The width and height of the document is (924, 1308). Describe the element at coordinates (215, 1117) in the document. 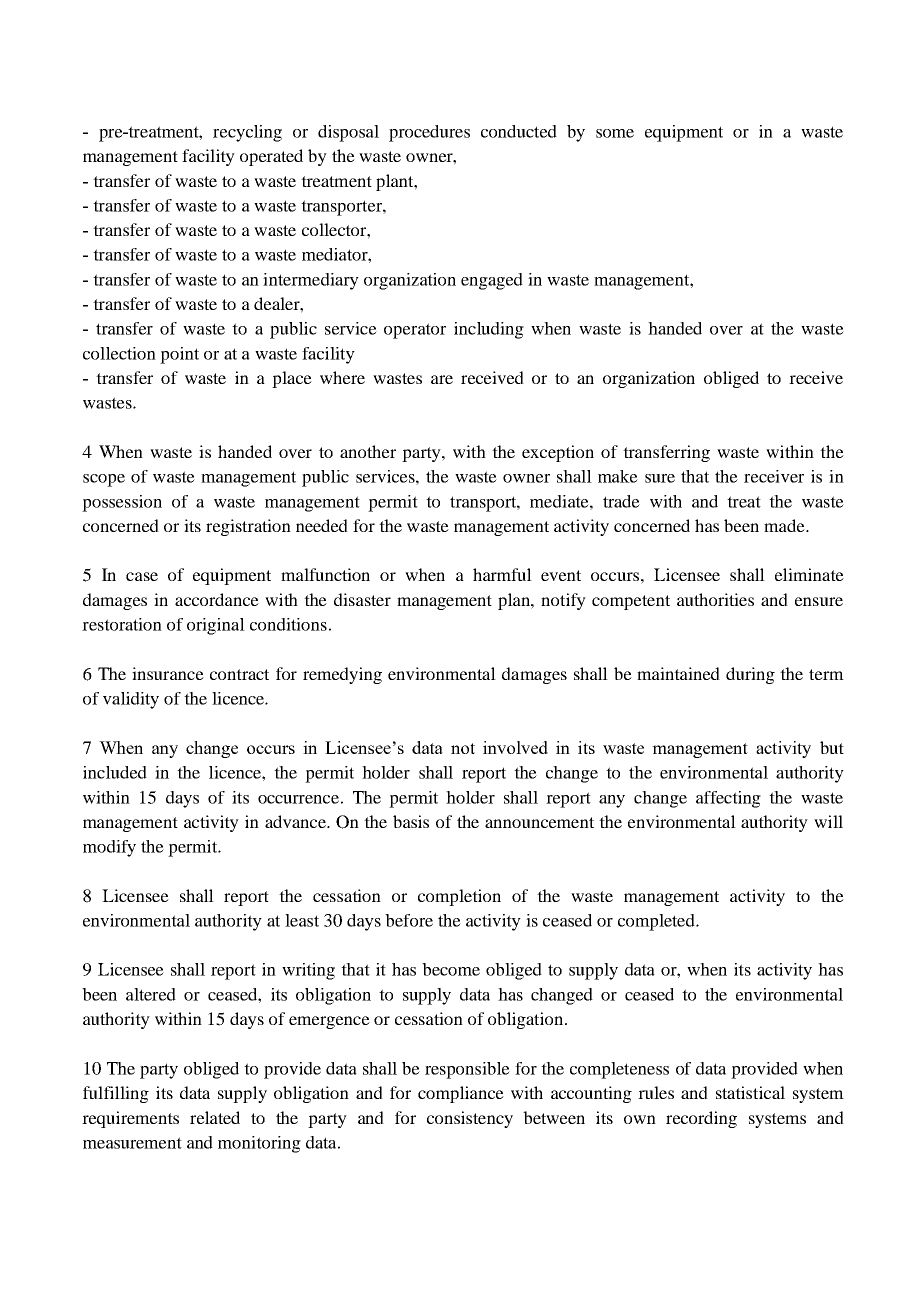

I see `related` at that location.
